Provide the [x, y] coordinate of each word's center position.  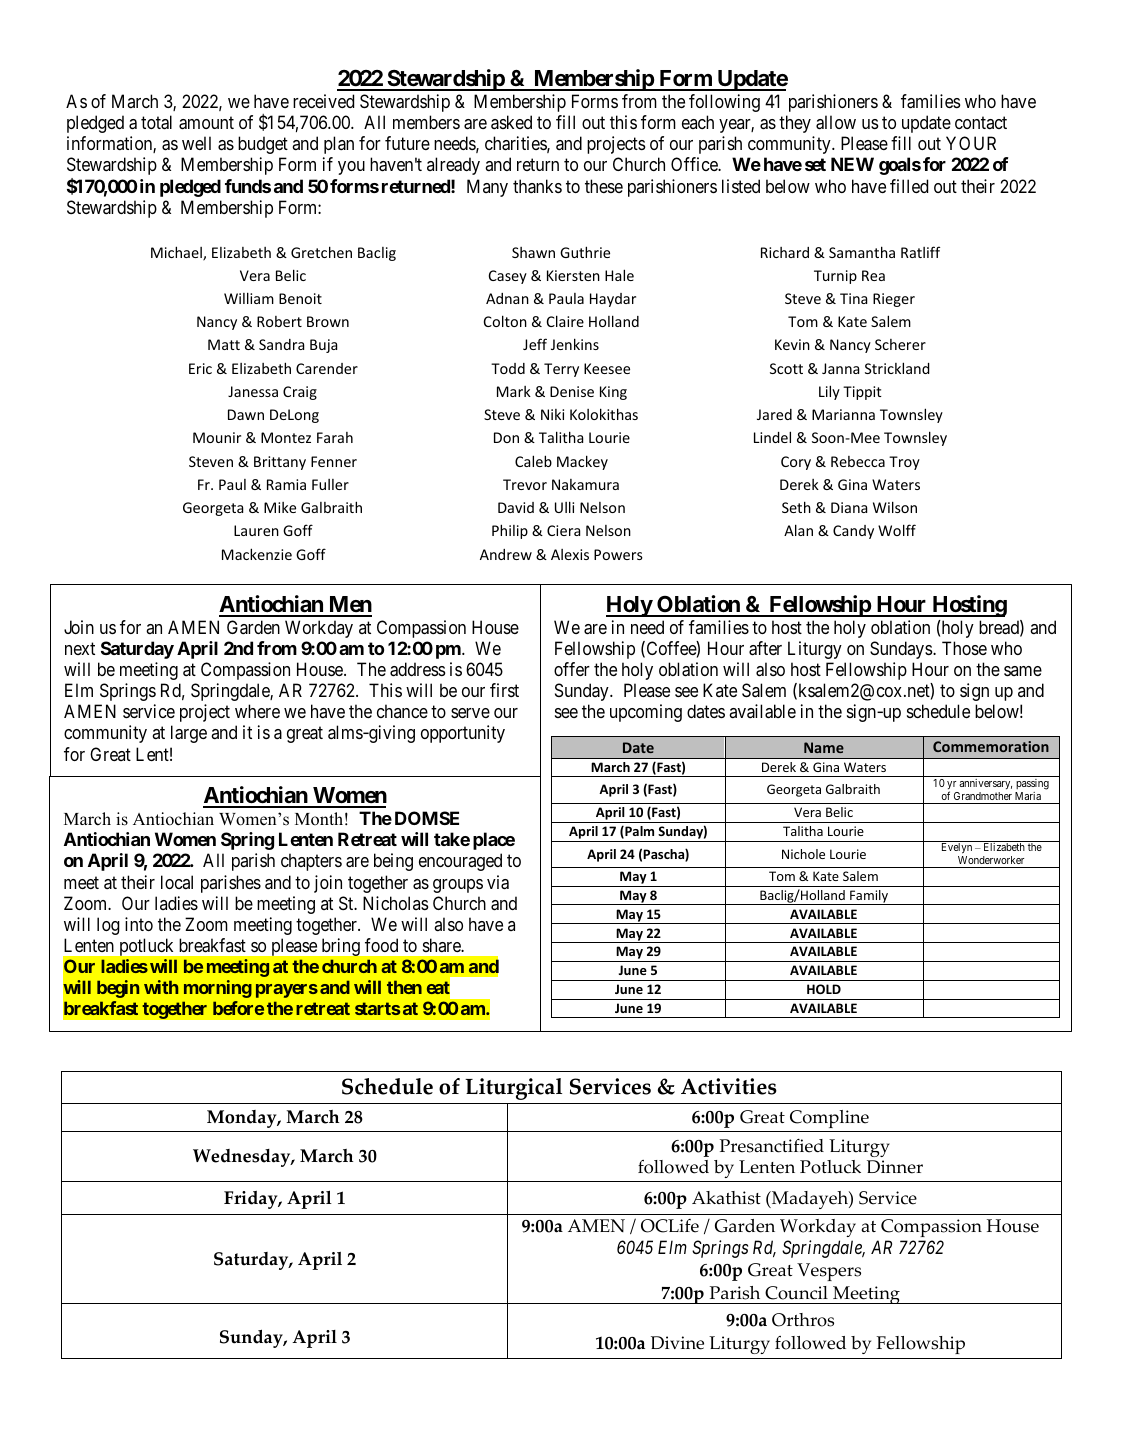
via [498, 882]
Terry [561, 370]
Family [869, 897]
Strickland [897, 368]
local [177, 882]
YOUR [971, 143]
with [161, 987]
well [196, 143]
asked [511, 122]
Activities [729, 1086]
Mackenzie [257, 554]
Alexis [570, 554]
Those [964, 648]
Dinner [895, 1167]
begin [118, 989]
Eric [200, 368]
